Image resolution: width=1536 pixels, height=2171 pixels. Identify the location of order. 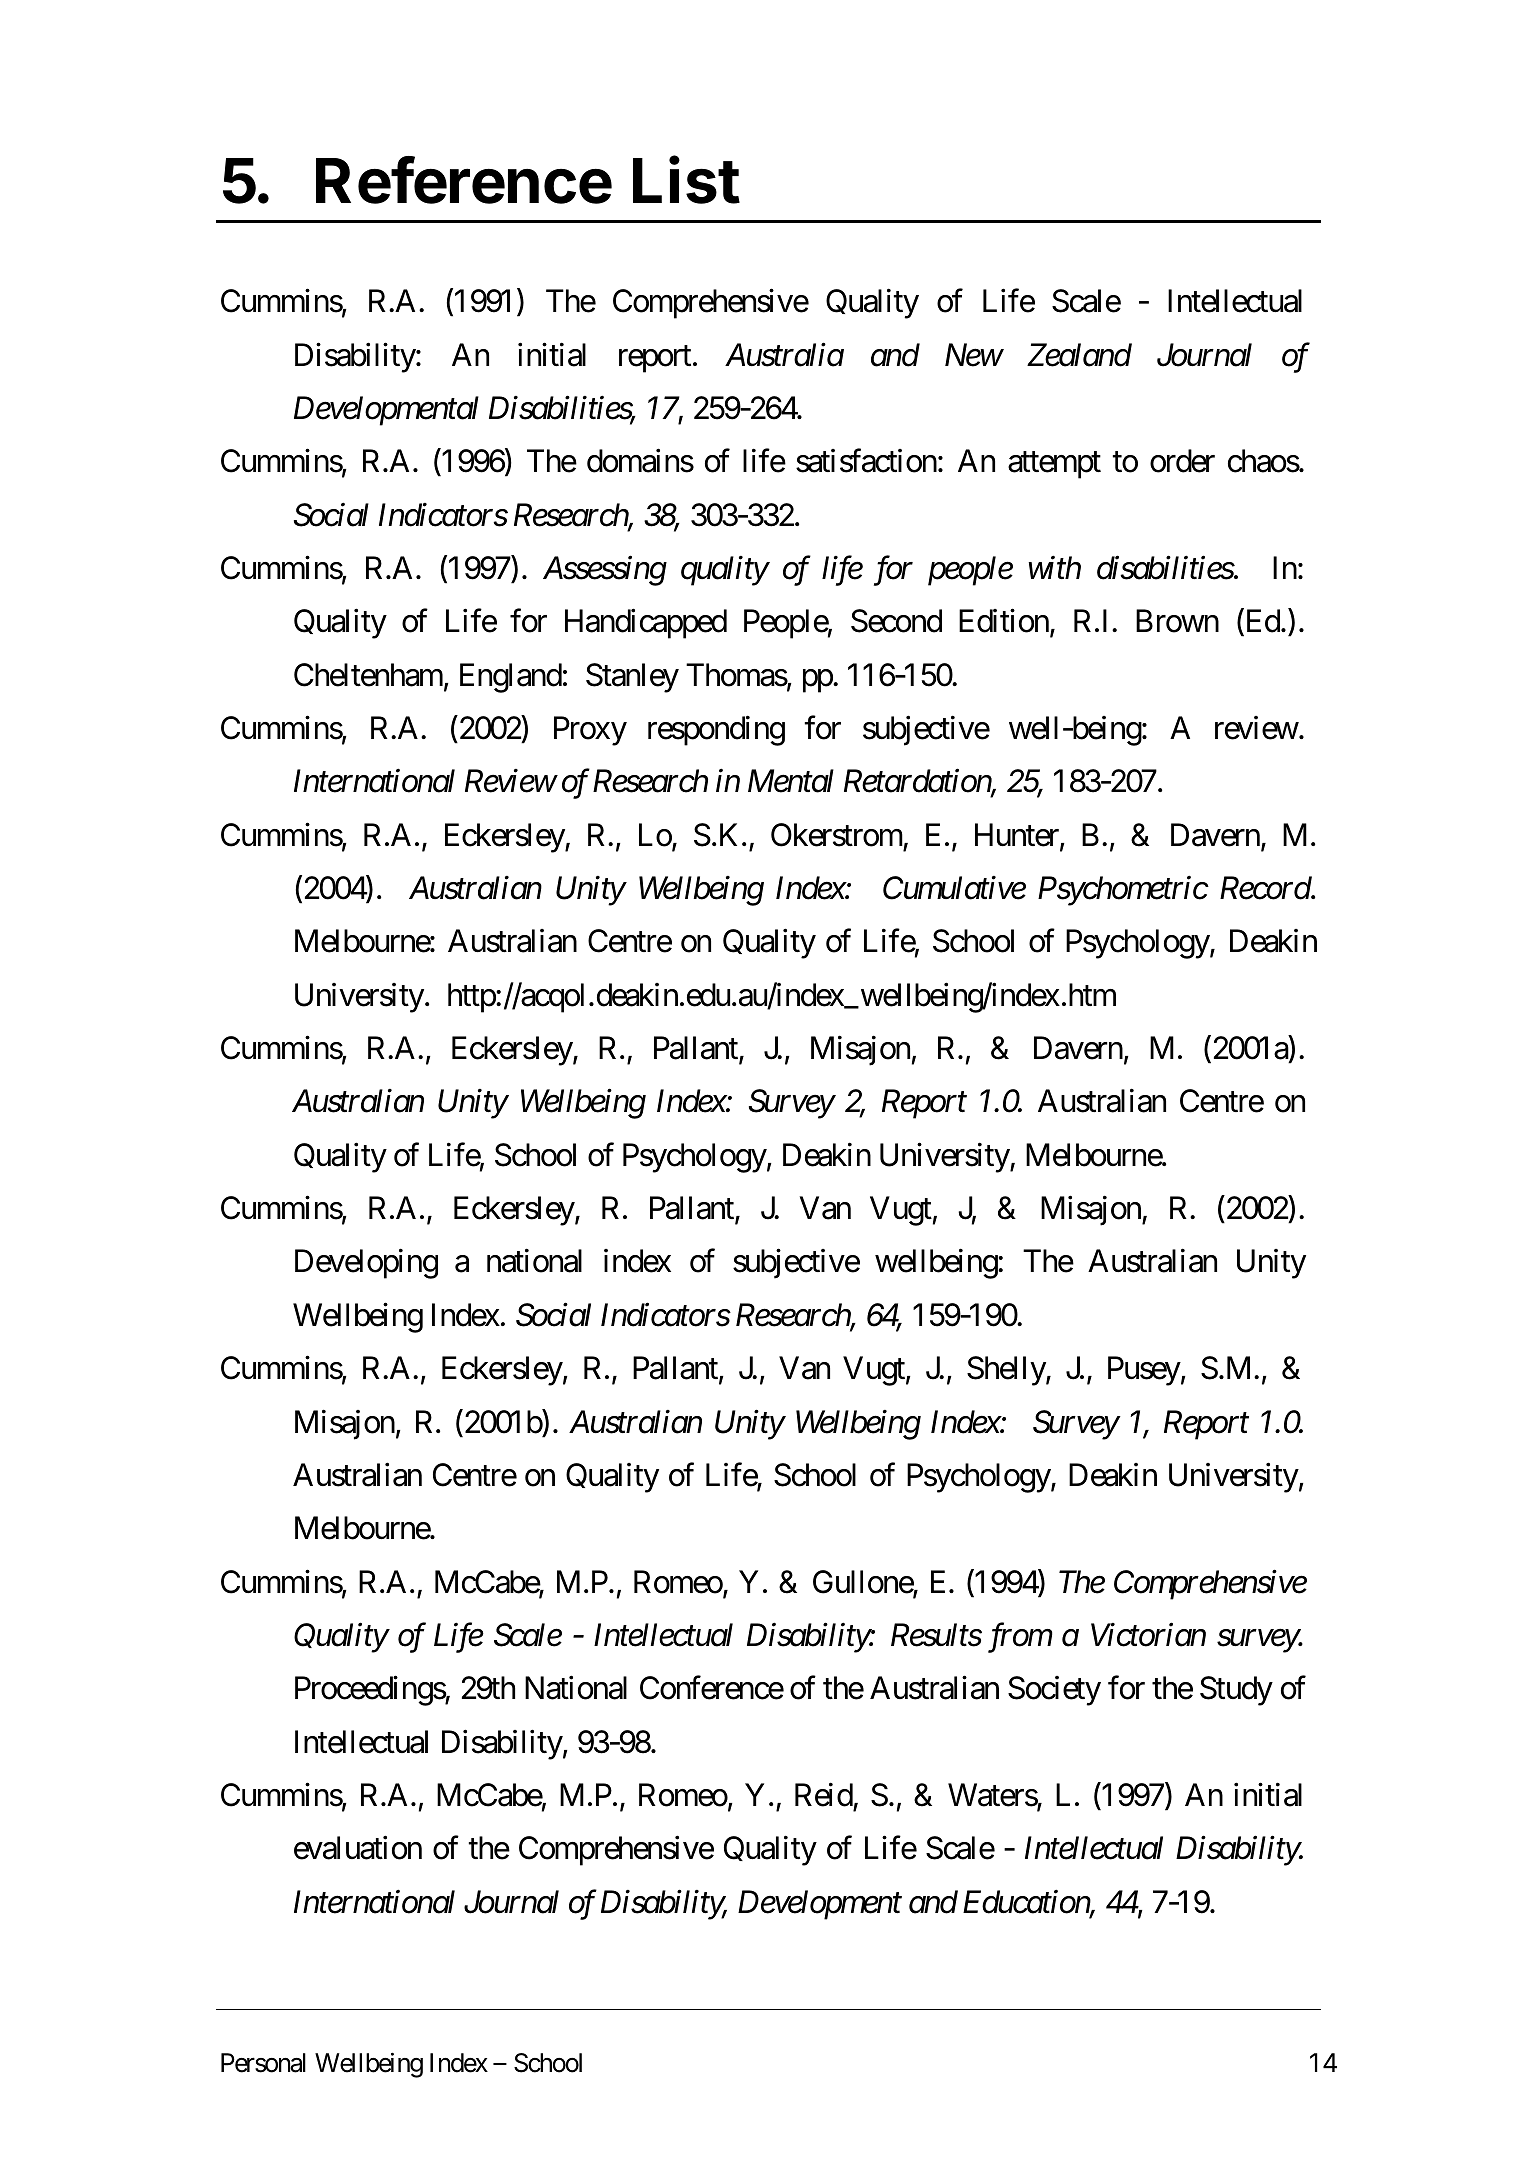
(1182, 461).
